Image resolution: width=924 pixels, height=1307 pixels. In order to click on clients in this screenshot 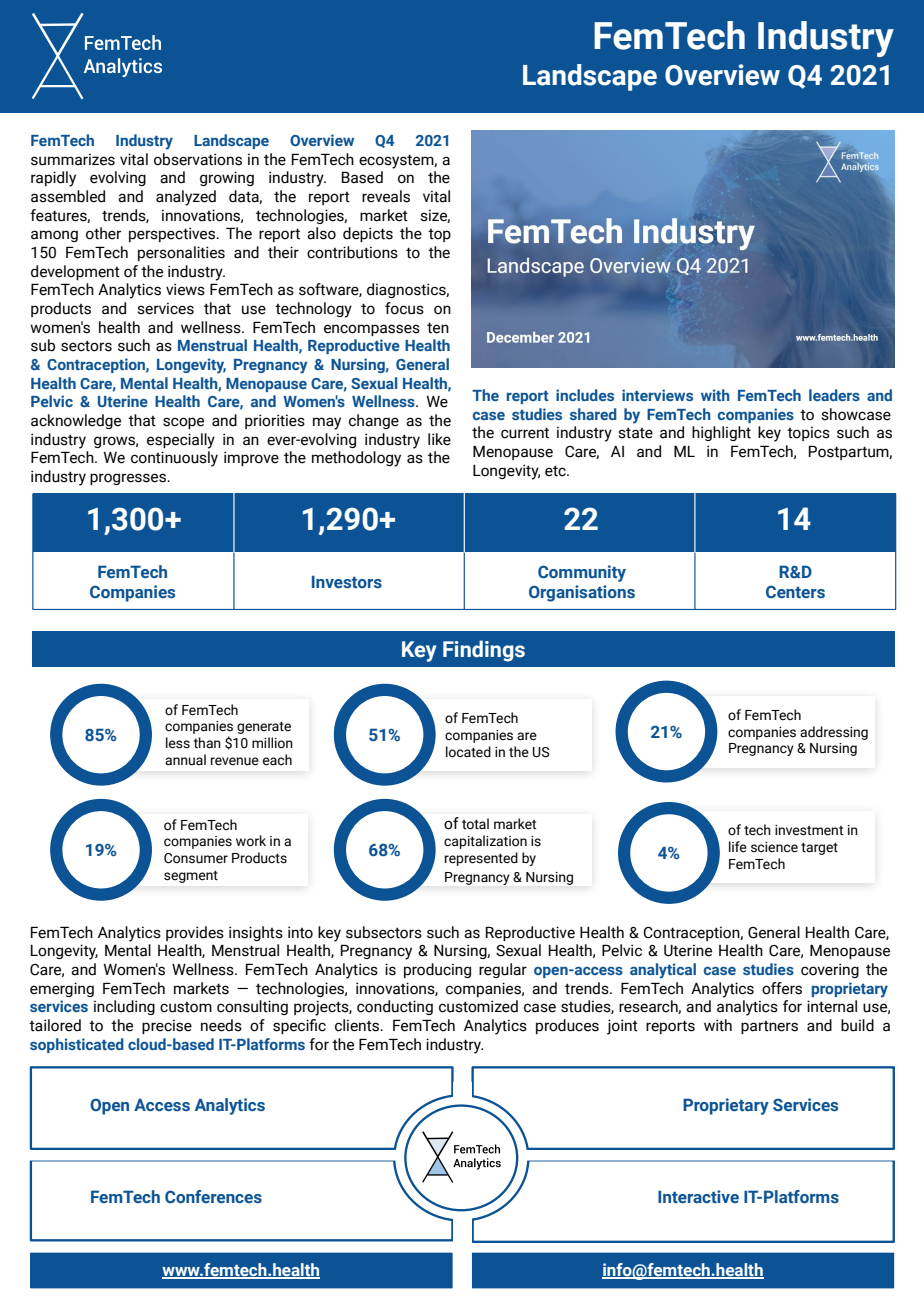, I will do `click(358, 1025)`.
